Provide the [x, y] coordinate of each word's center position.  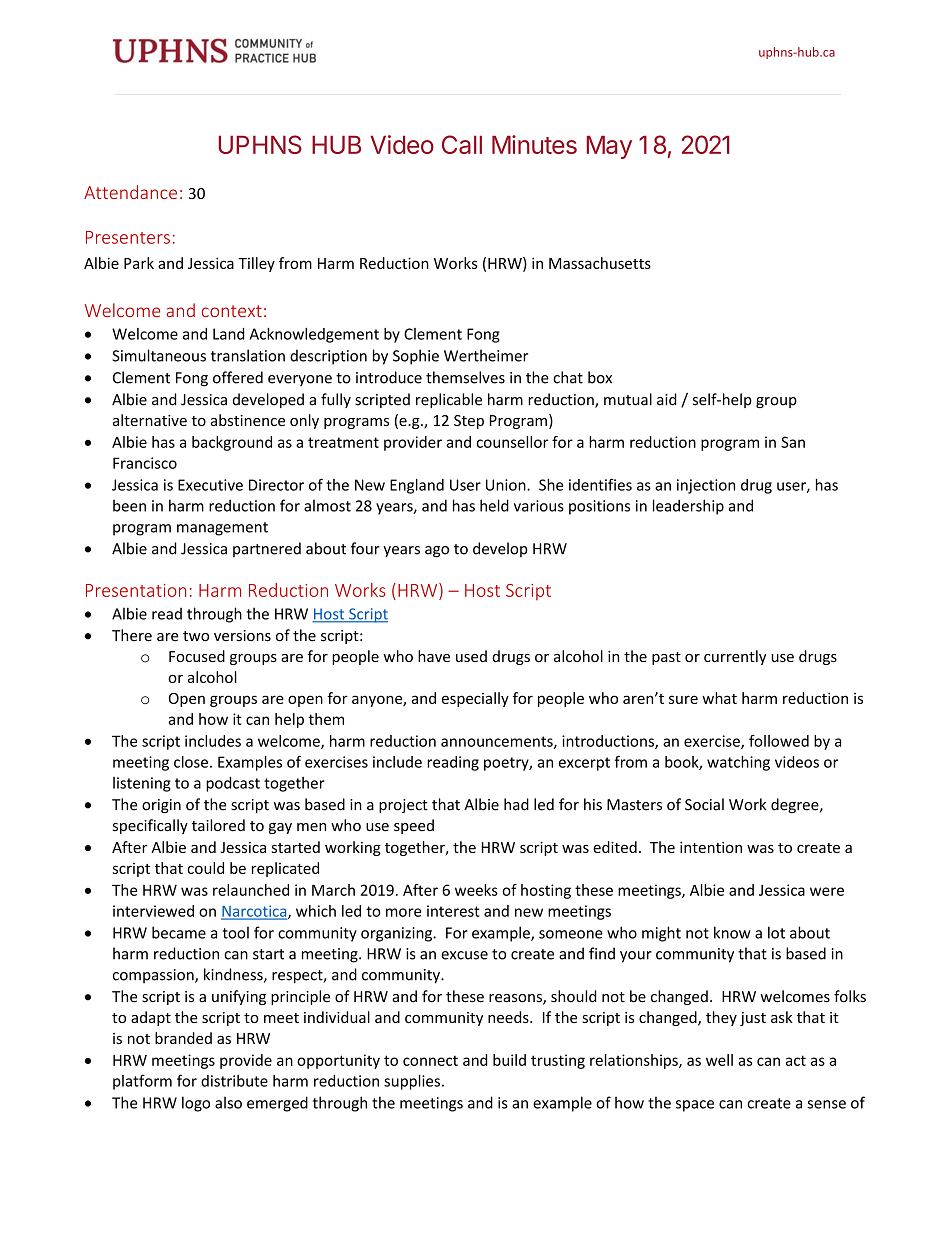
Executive [210, 485]
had [516, 804]
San [793, 442]
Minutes [534, 144]
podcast [233, 784]
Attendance [130, 192]
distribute [234, 1081]
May [609, 147]
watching [738, 763]
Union [507, 485]
